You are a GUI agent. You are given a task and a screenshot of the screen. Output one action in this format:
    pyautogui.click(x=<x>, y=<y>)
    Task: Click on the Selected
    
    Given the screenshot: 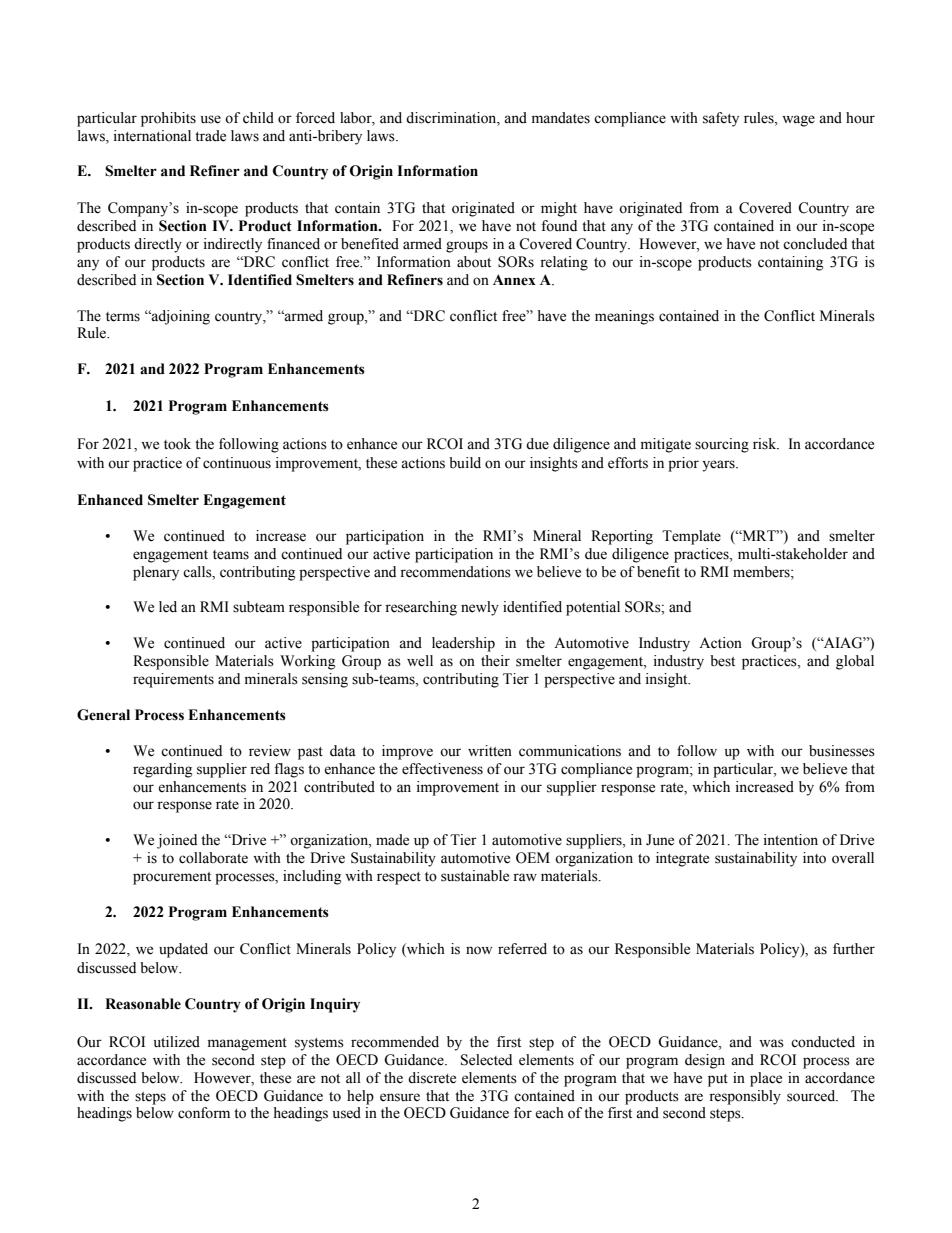 What is the action you would take?
    pyautogui.click(x=486, y=1060)
